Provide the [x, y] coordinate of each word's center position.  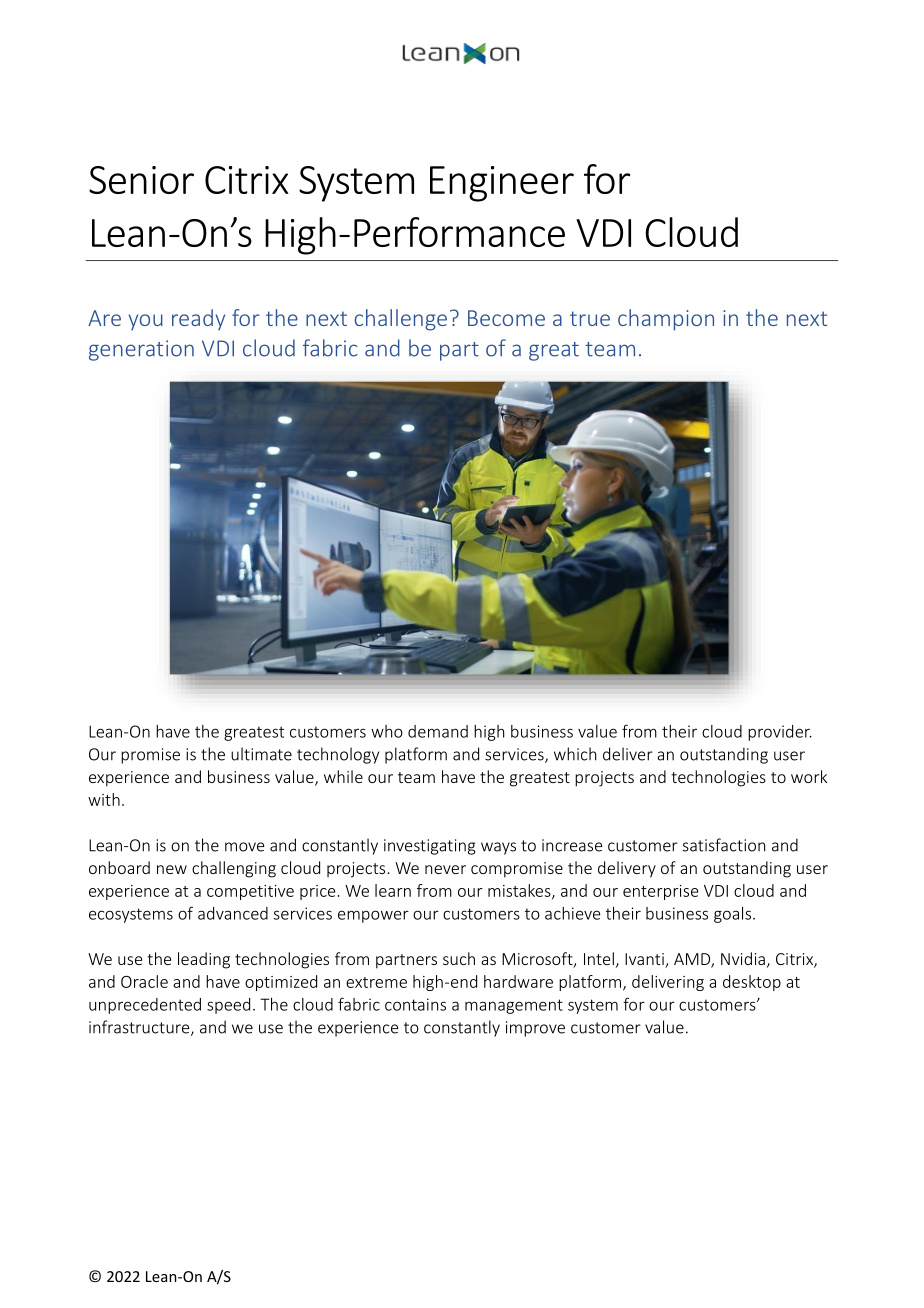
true [590, 318]
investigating [430, 847]
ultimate [261, 754]
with [104, 799]
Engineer [502, 184]
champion [666, 320]
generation [141, 350]
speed [228, 1006]
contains [415, 1004]
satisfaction [724, 845]
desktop [752, 983]
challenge [401, 320]
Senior [141, 180]
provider [780, 733]
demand [438, 731]
